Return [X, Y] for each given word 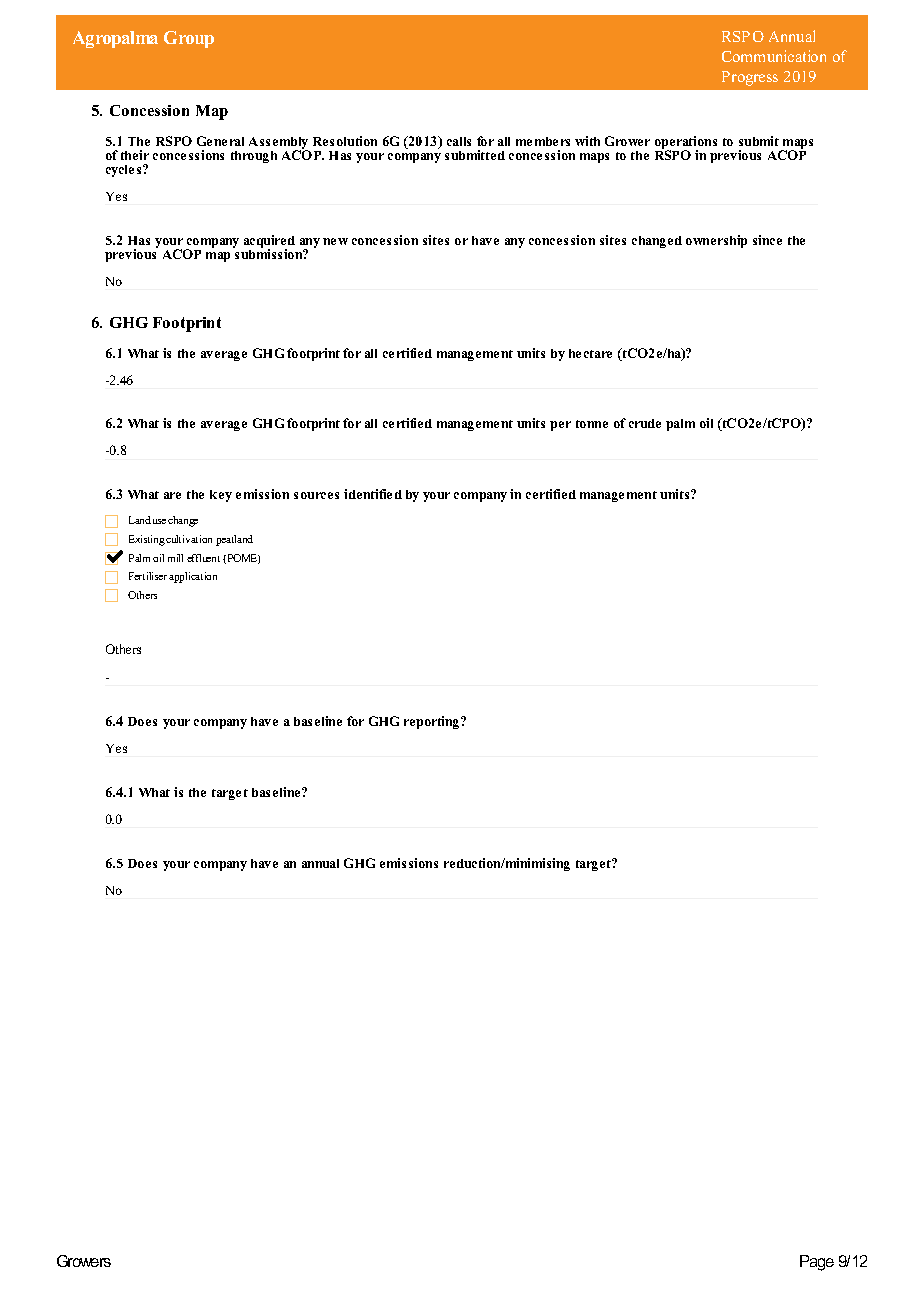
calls [459, 141]
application [193, 577]
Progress [750, 78]
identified [373, 494]
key [221, 496]
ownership [716, 241]
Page [817, 1263]
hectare [590, 353]
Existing [148, 540]
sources [316, 495]
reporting [433, 722]
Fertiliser [148, 576]
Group [189, 39]
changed [657, 242]
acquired [269, 243]
